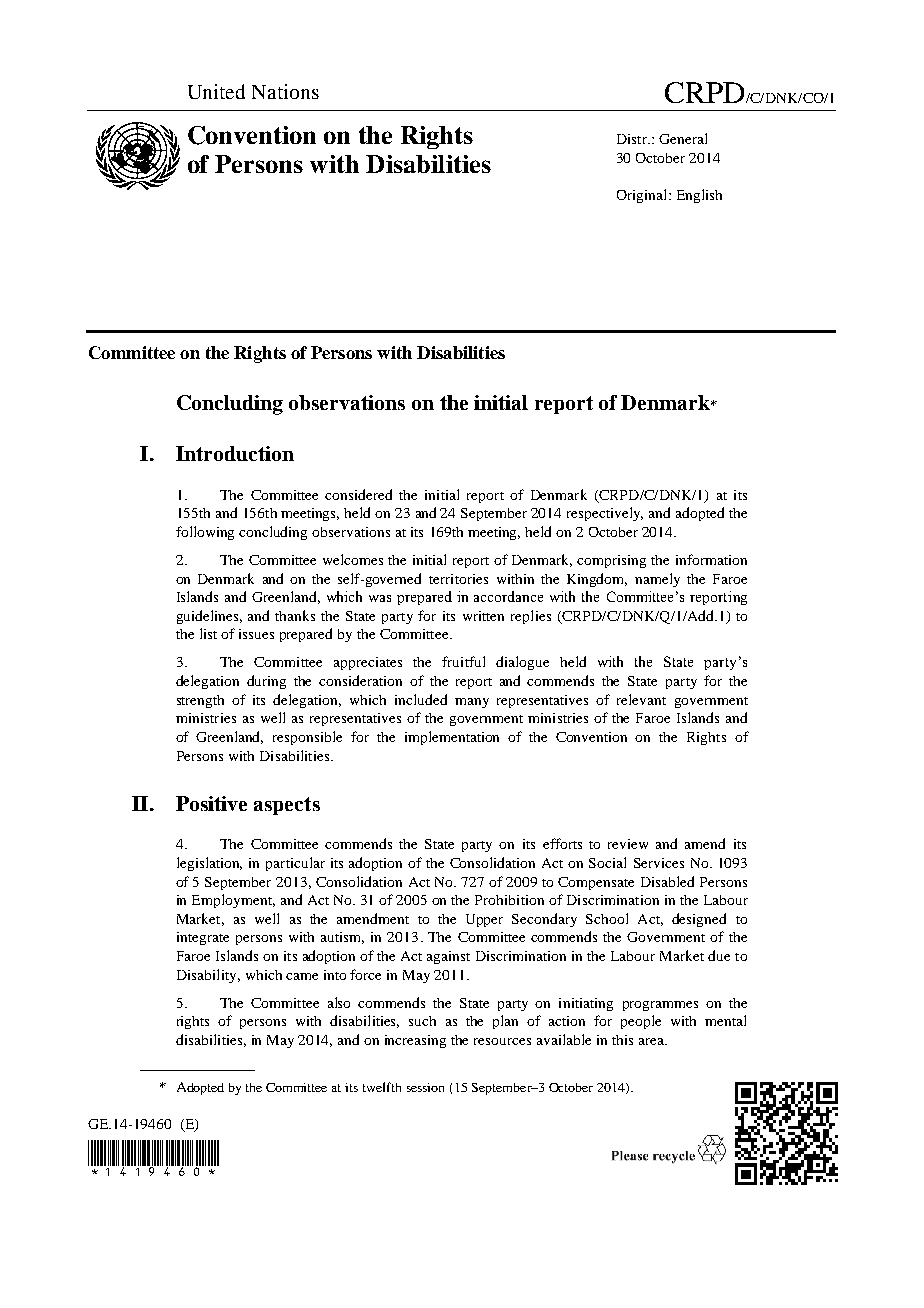 The height and width of the document is (1308, 924). Describe the element at coordinates (657, 580) in the document. I see `namely` at that location.
